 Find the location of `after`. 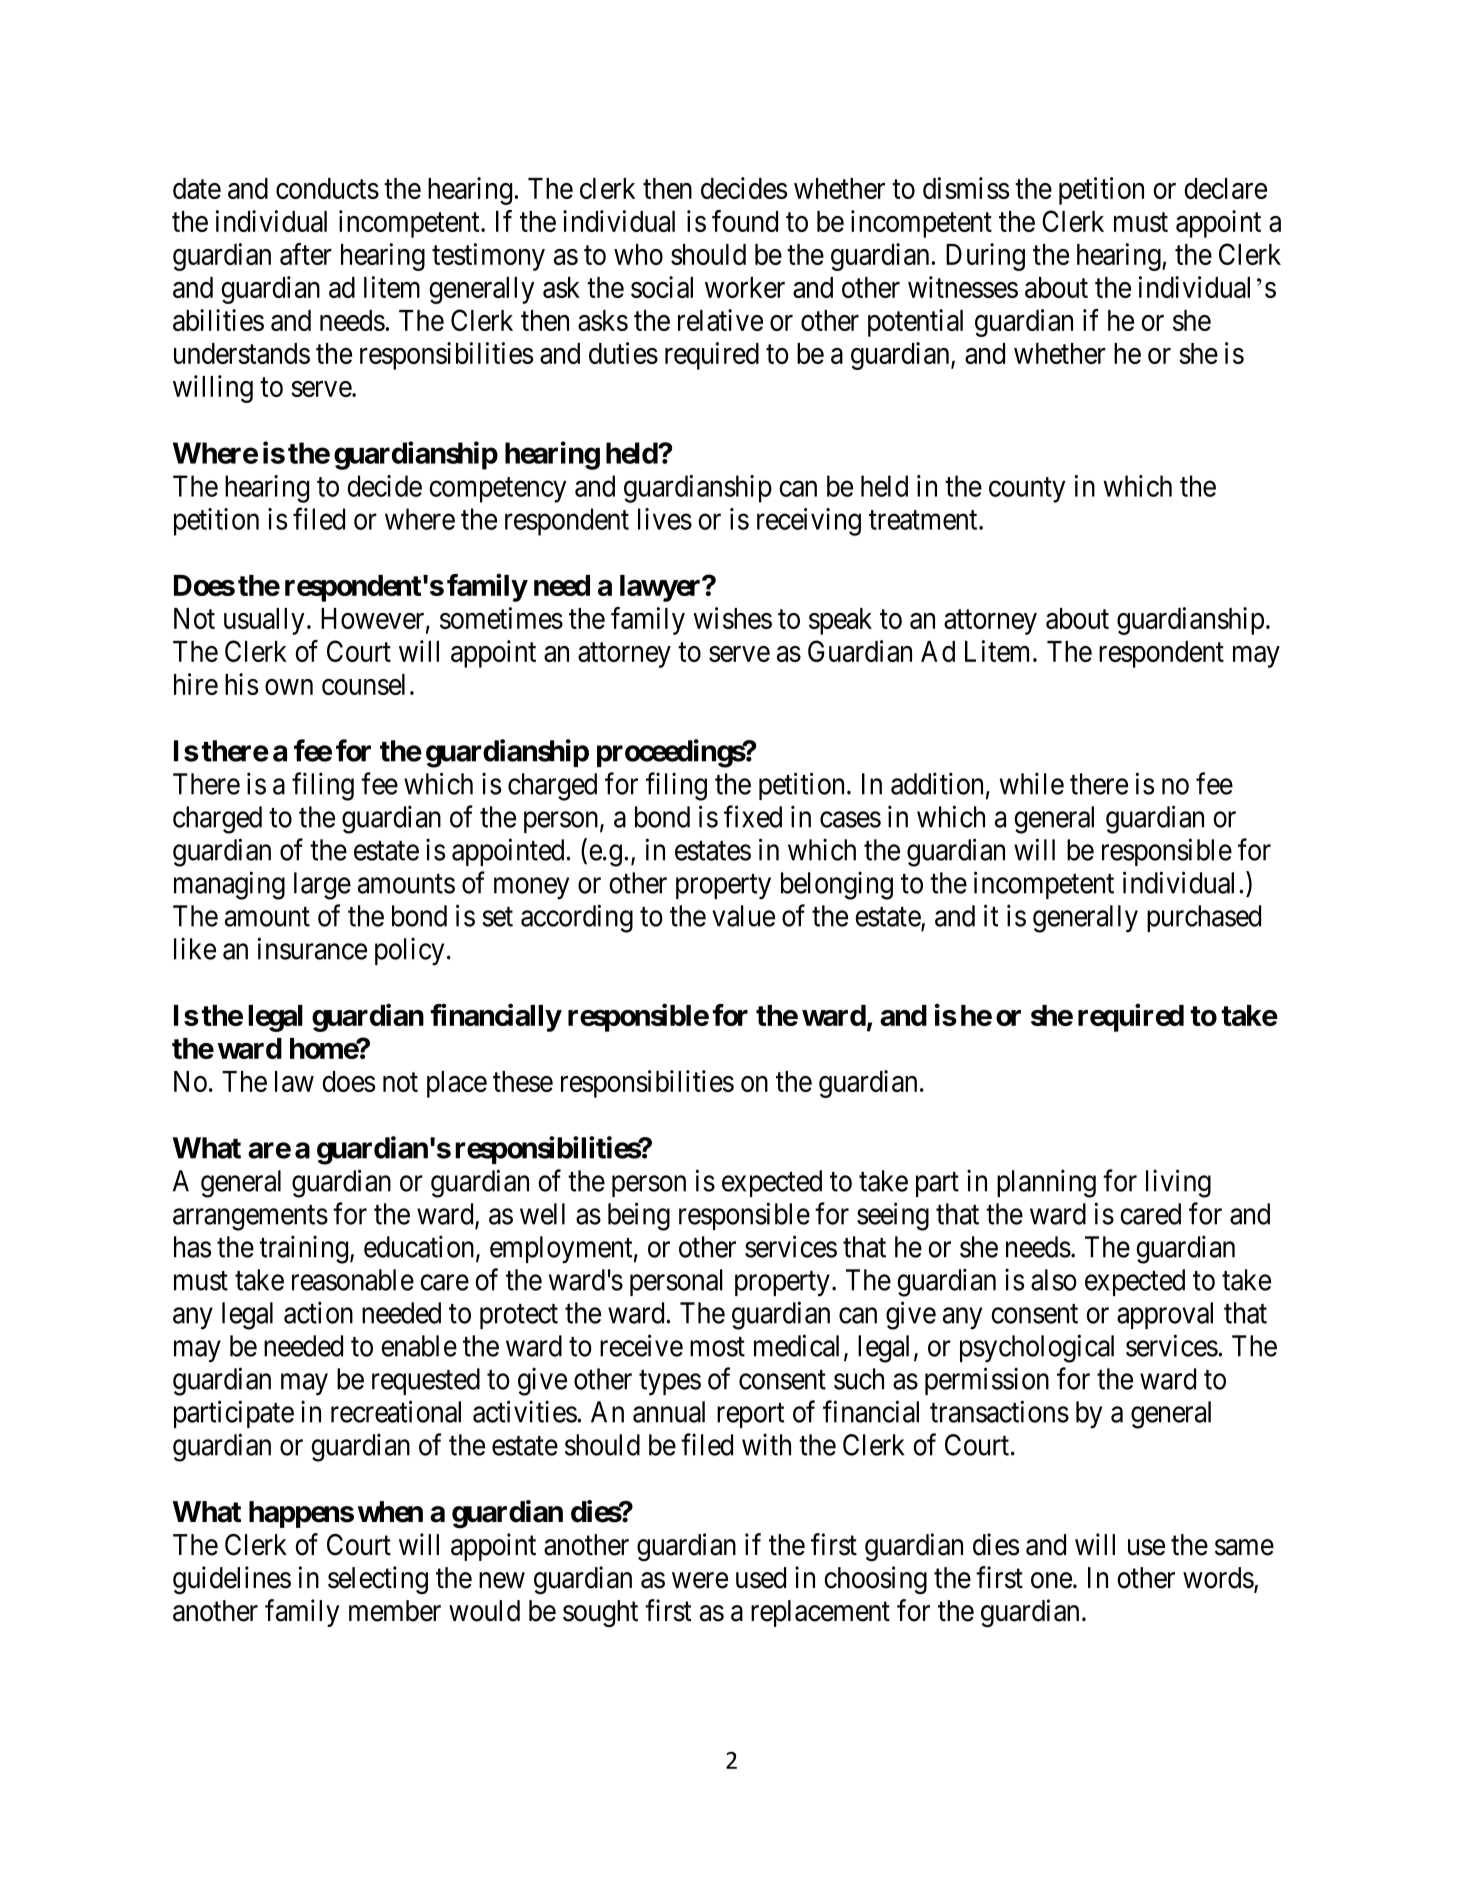

after is located at coordinates (306, 254).
